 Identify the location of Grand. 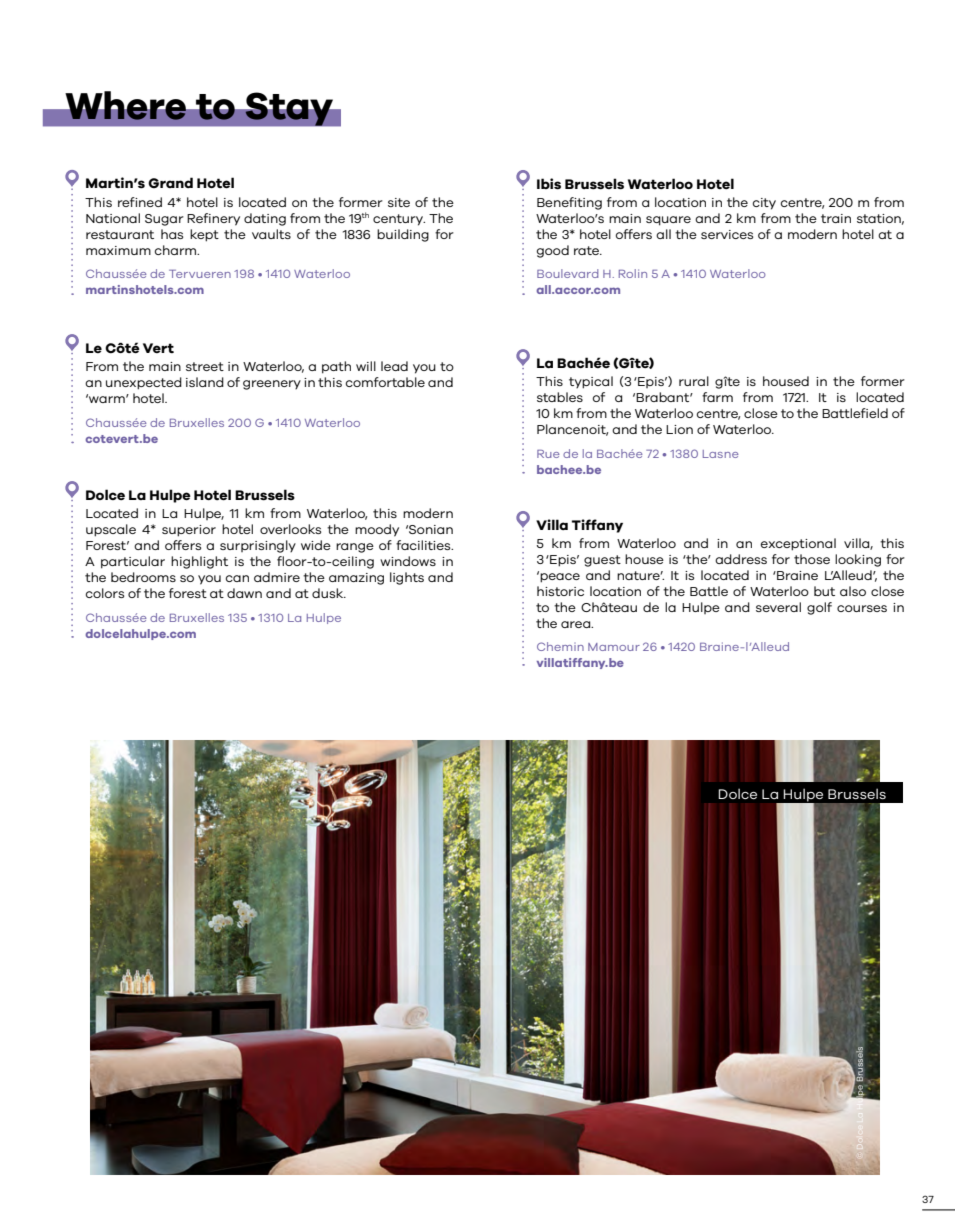
(170, 183).
